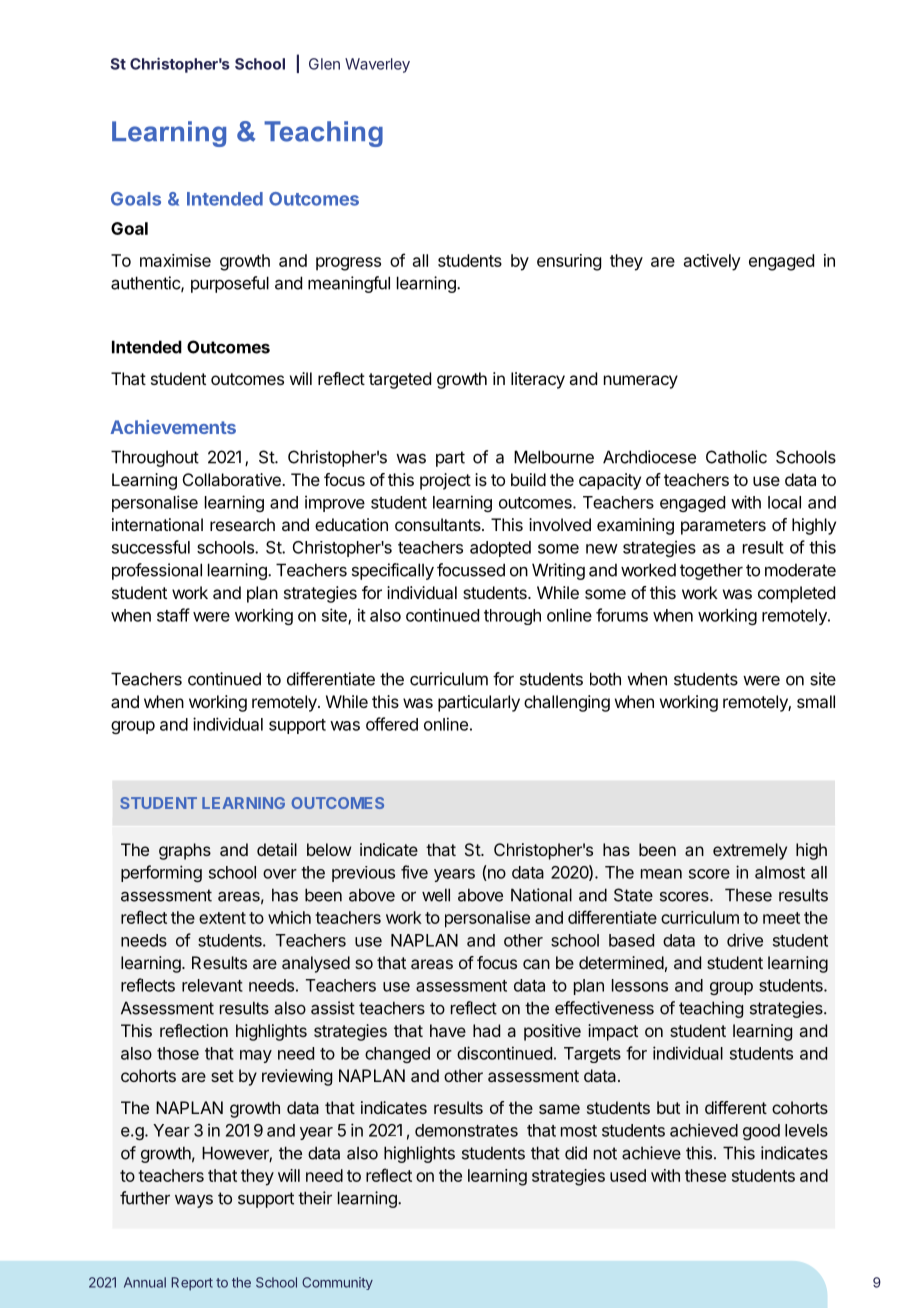 The image size is (924, 1308). Describe the element at coordinates (761, 1132) in the screenshot. I see `good` at that location.
